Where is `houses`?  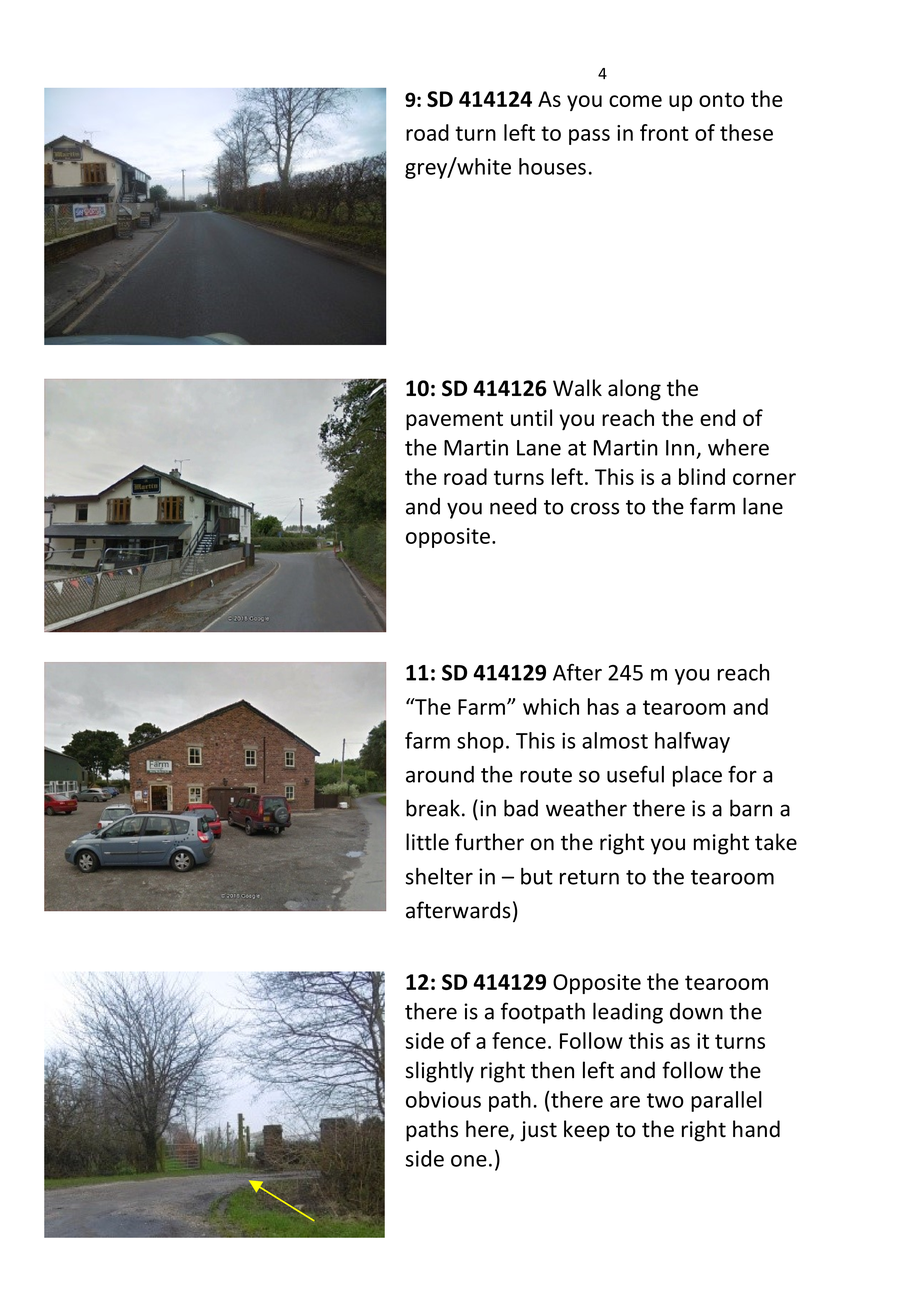
houses is located at coordinates (552, 166).
